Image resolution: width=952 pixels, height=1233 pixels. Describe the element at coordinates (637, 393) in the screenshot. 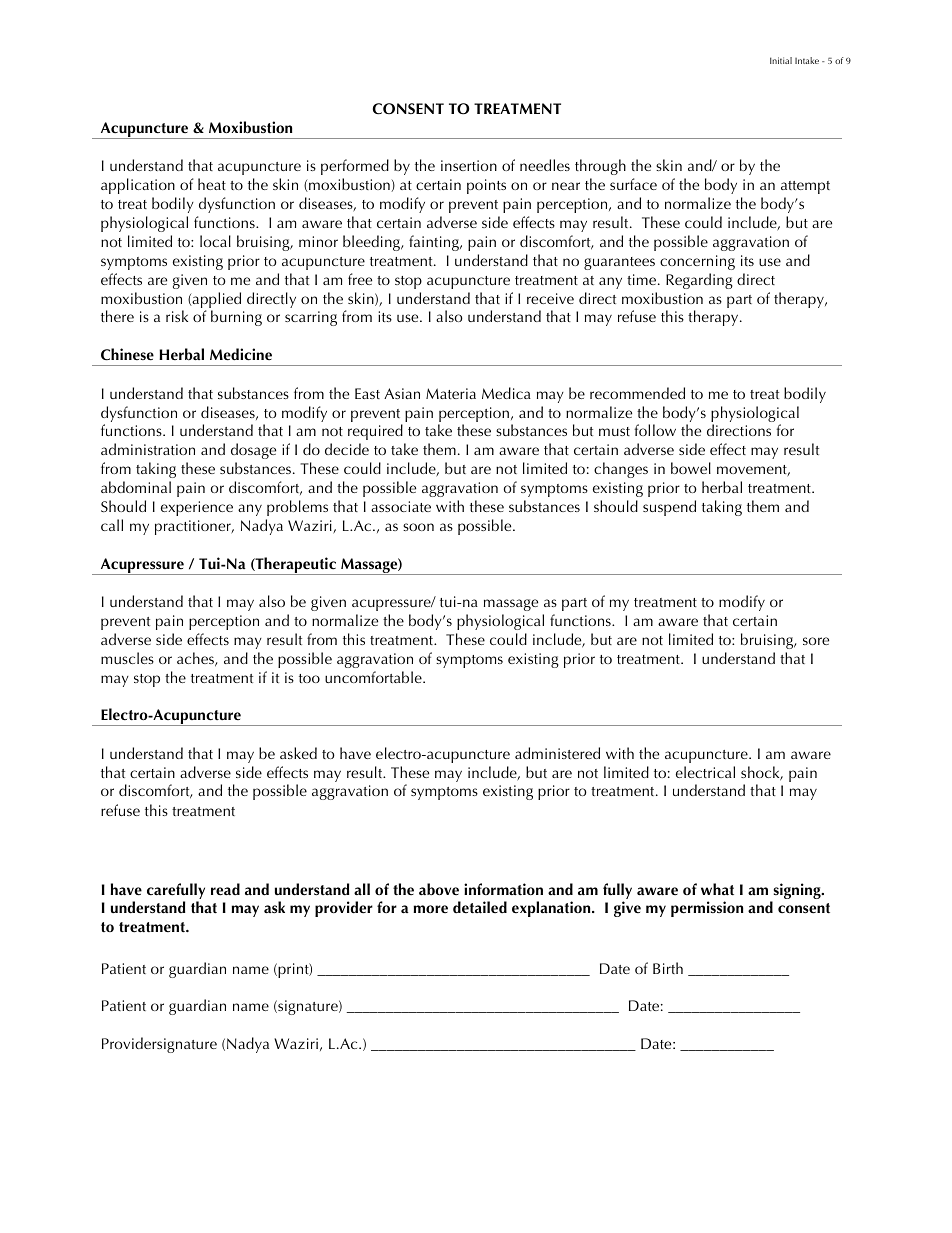

I see `recommended` at that location.
